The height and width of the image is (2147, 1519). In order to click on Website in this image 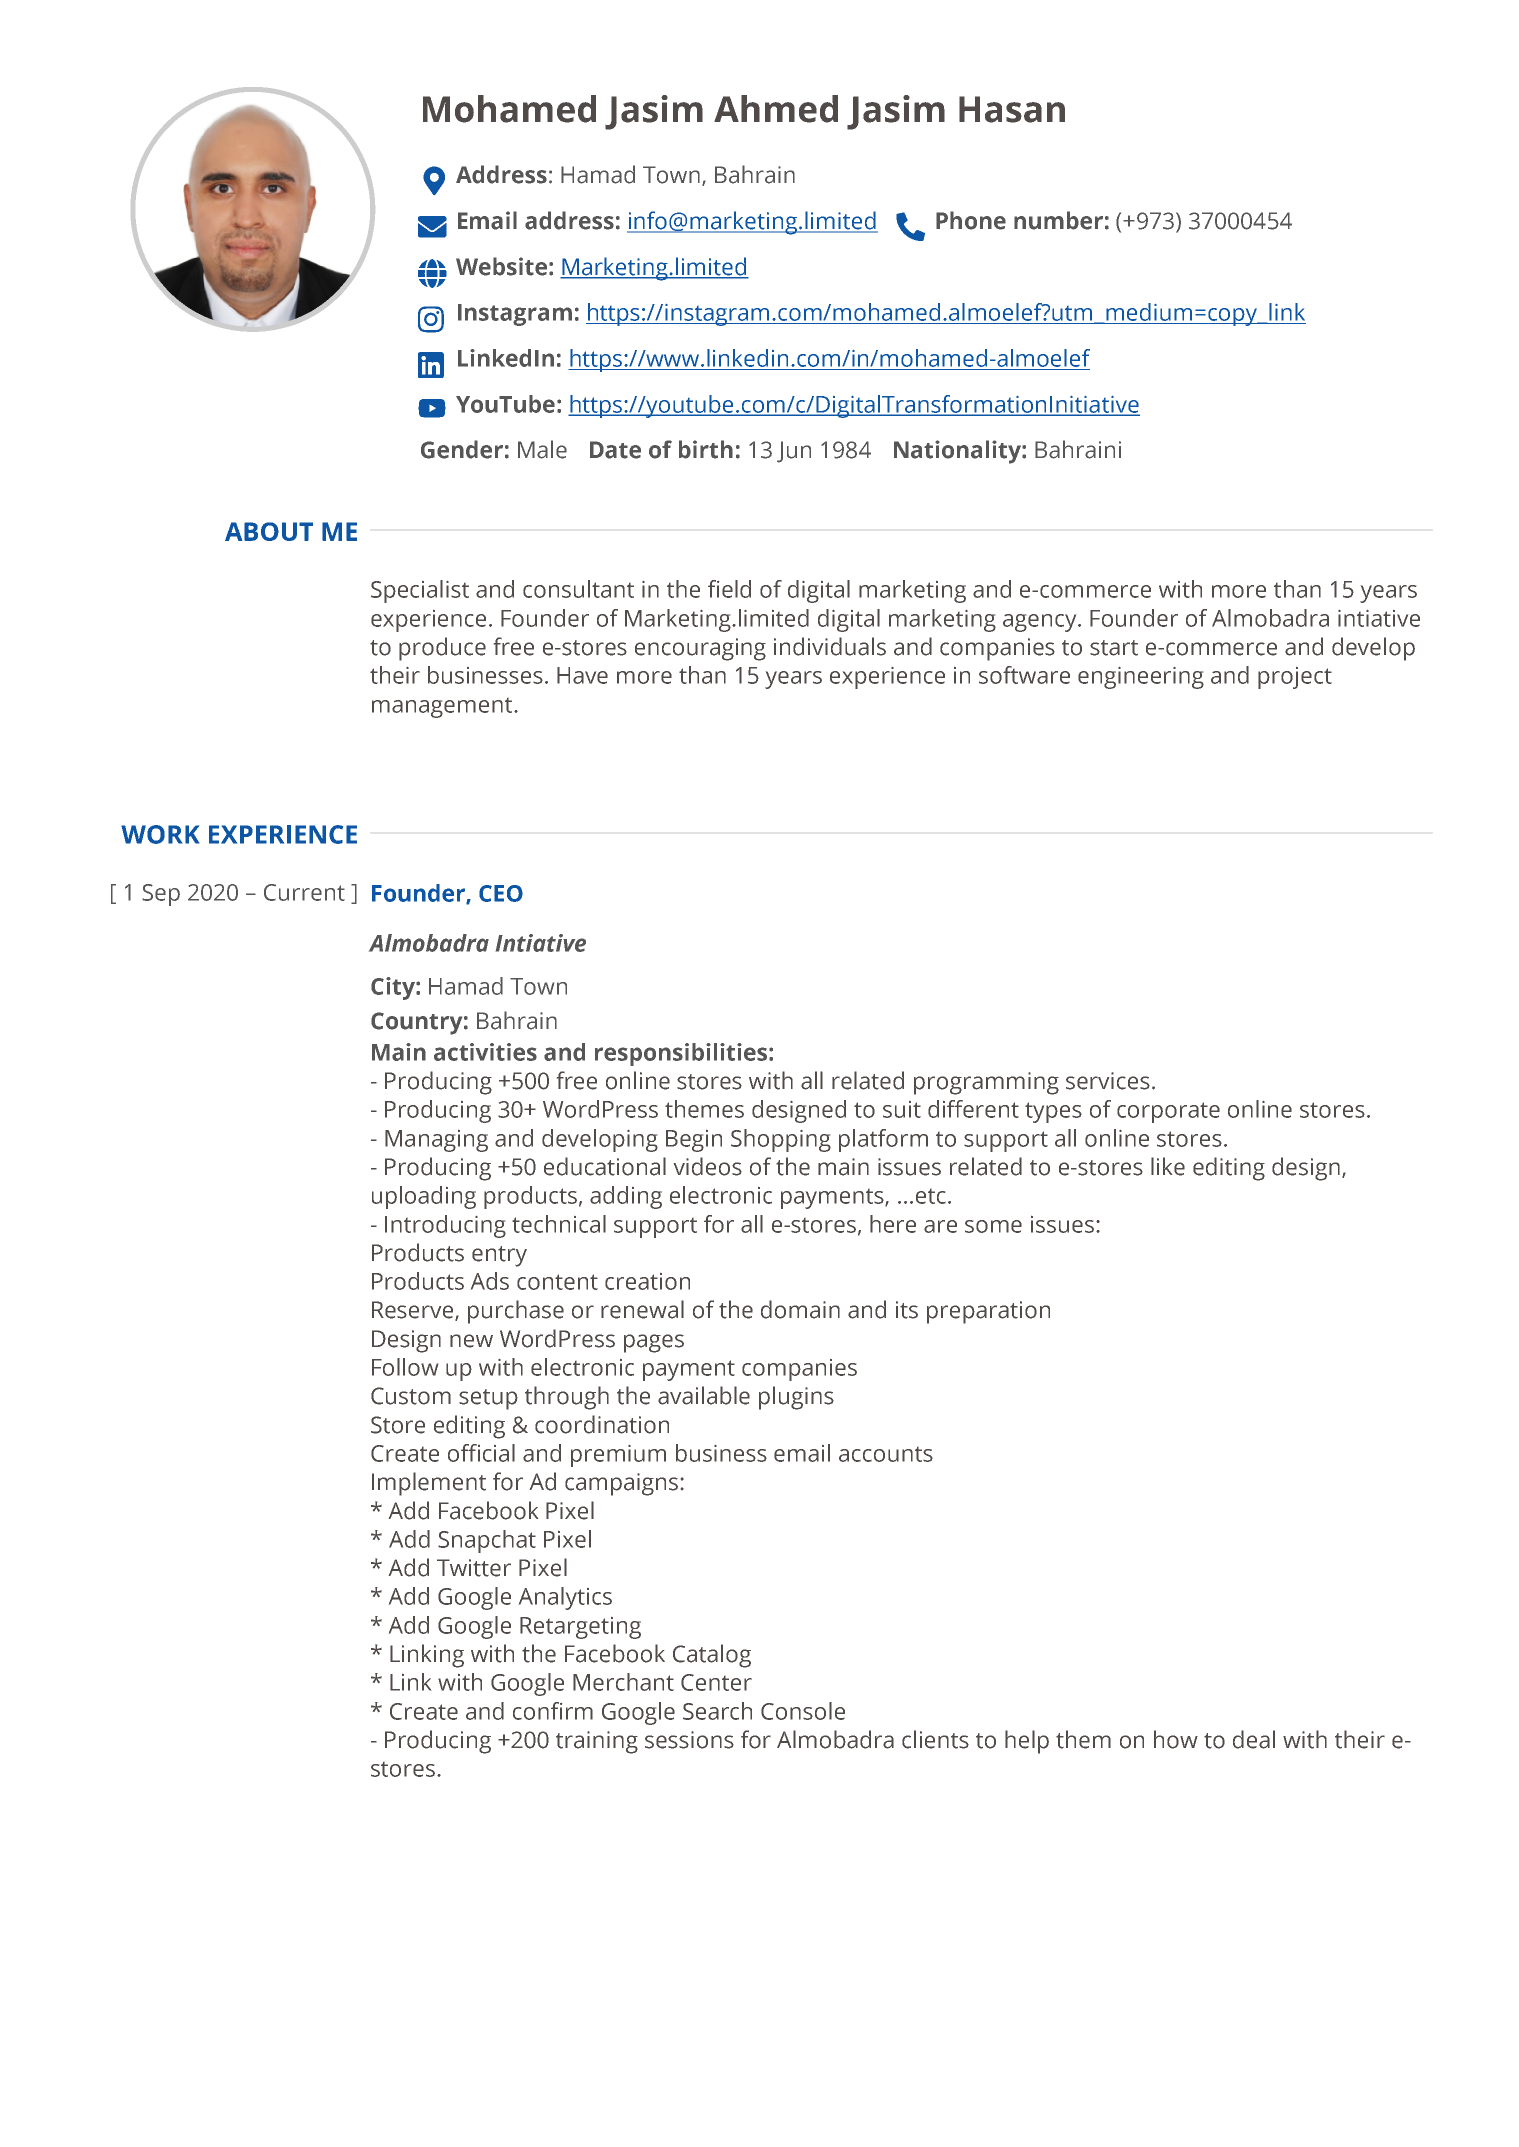, I will do `click(501, 266)`.
